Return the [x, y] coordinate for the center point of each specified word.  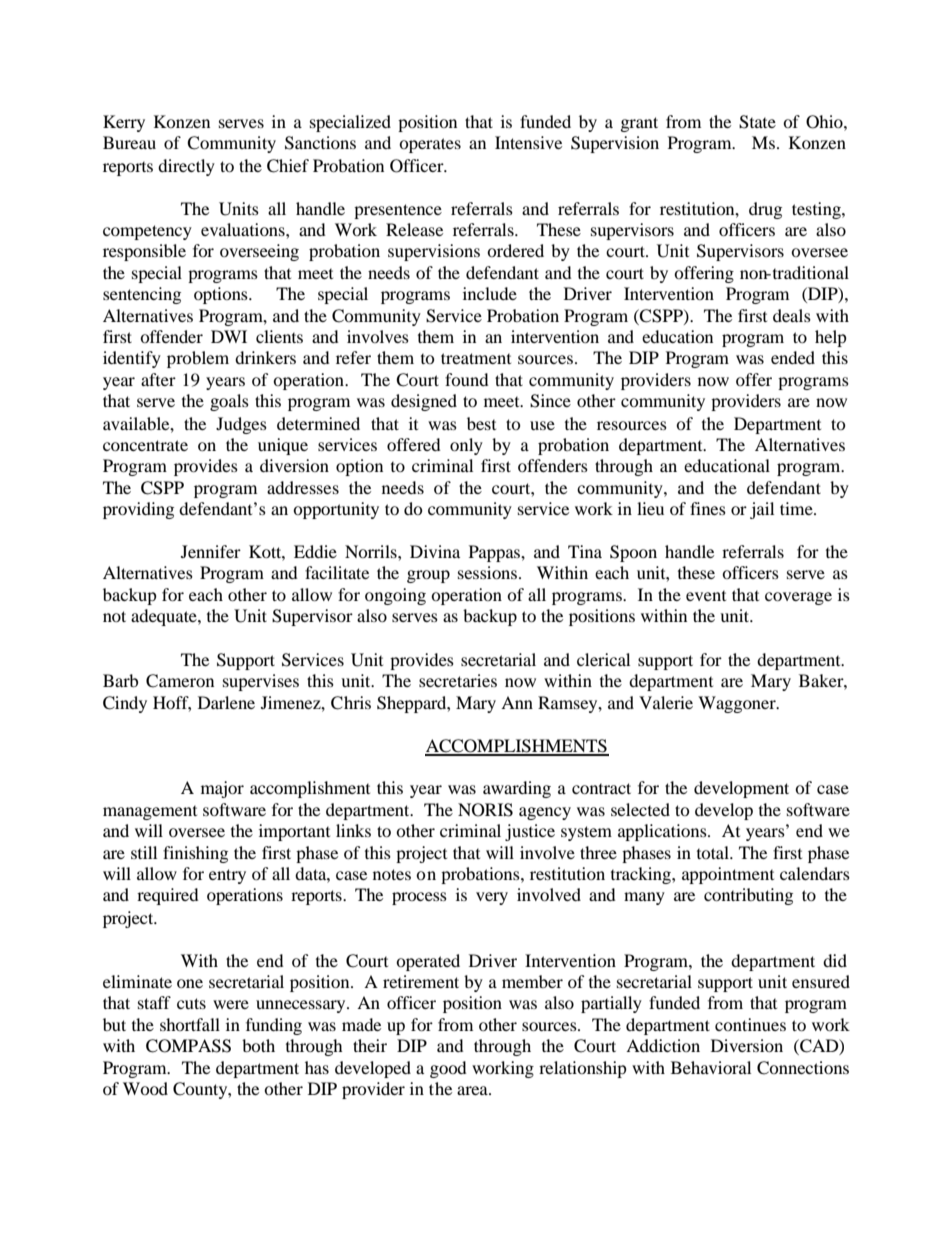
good [448, 1069]
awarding [517, 789]
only [466, 446]
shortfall [190, 1024]
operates [430, 145]
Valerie [666, 702]
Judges [241, 425]
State [757, 122]
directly [186, 167]
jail [762, 510]
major [222, 789]
